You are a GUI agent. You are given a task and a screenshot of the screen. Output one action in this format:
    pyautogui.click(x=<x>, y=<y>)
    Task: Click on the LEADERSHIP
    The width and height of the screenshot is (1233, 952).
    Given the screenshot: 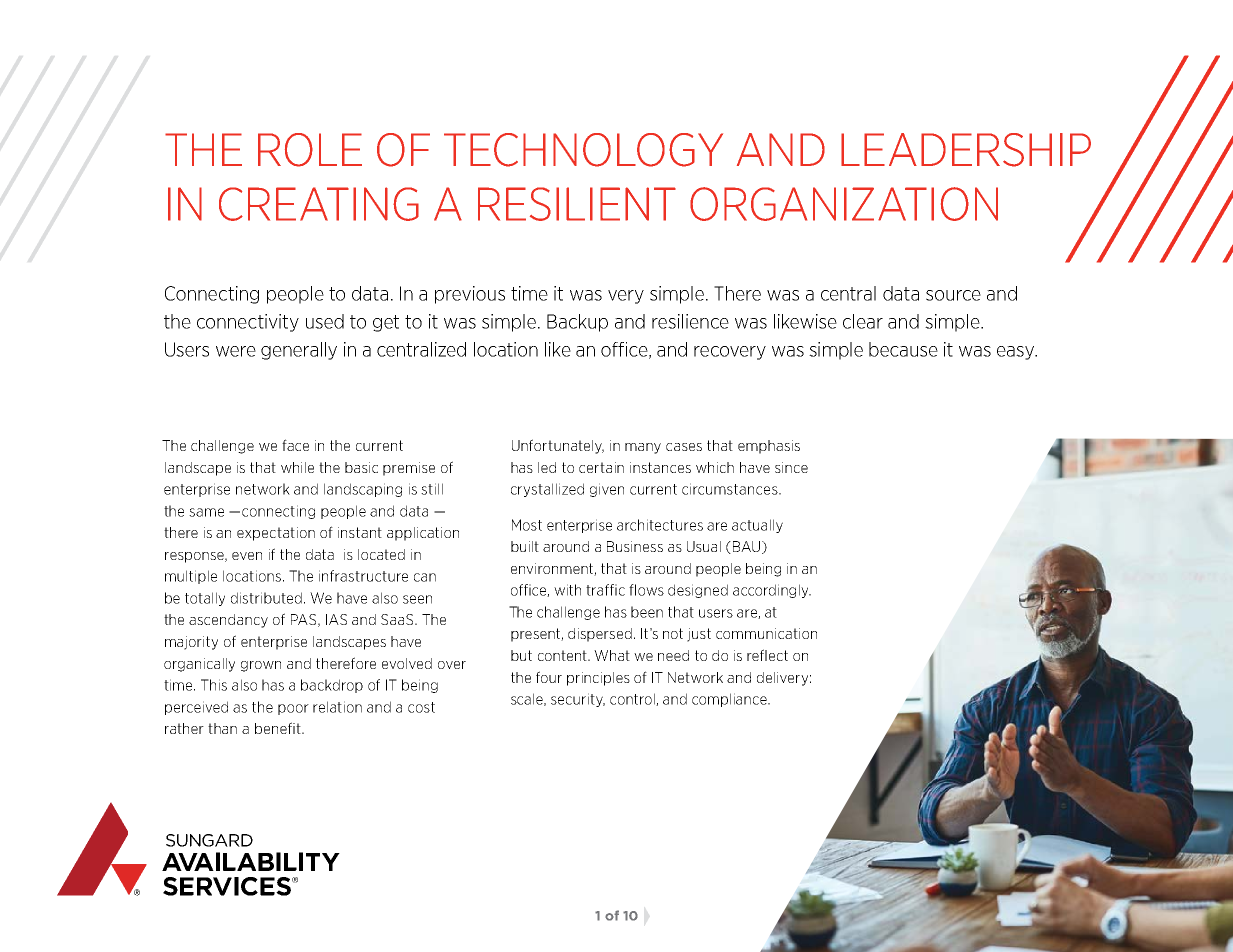 What is the action you would take?
    pyautogui.click(x=966, y=150)
